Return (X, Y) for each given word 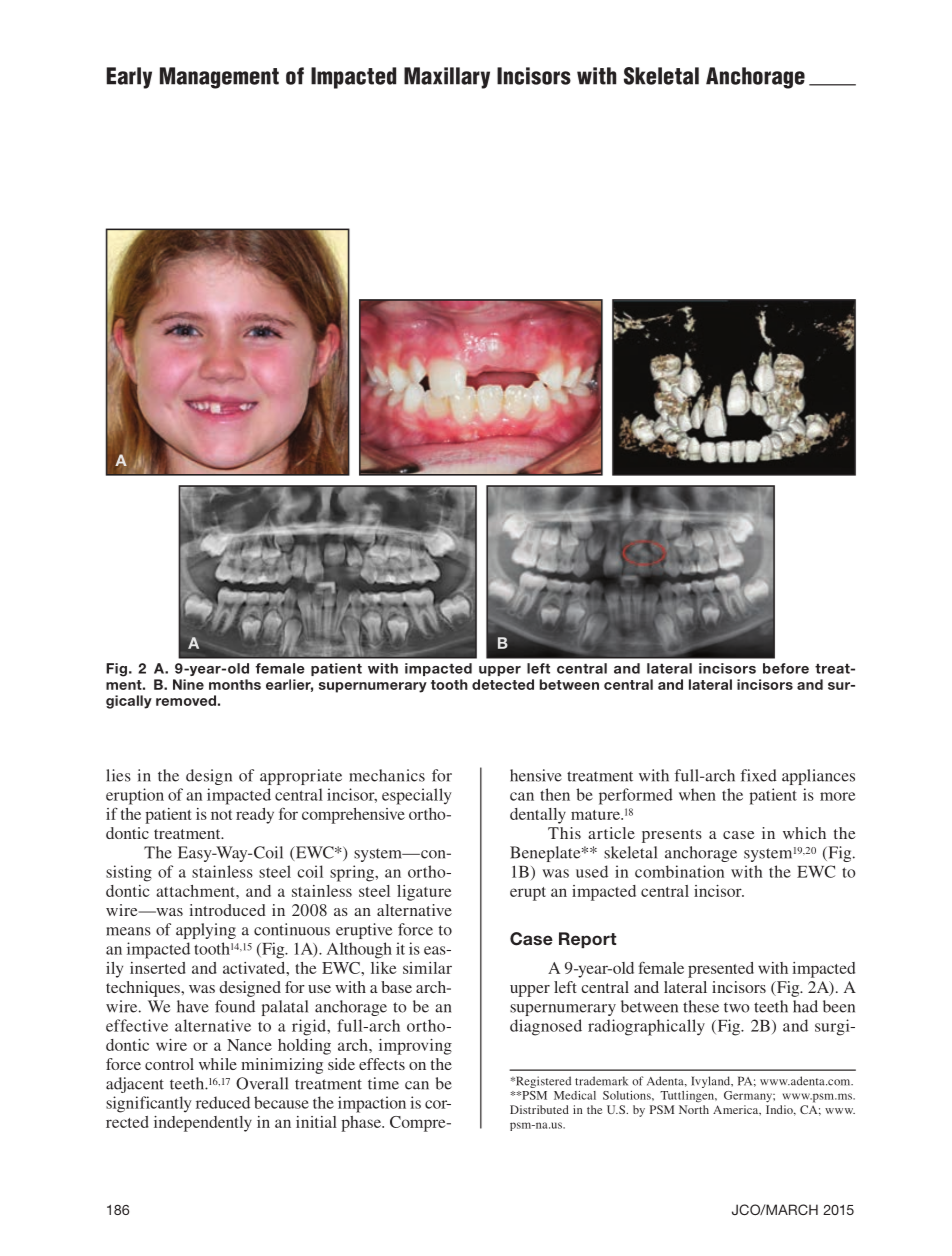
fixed (759, 775)
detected (503, 684)
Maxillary (447, 78)
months (235, 684)
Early (129, 78)
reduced (223, 1102)
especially (417, 796)
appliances (818, 777)
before (786, 668)
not (221, 815)
